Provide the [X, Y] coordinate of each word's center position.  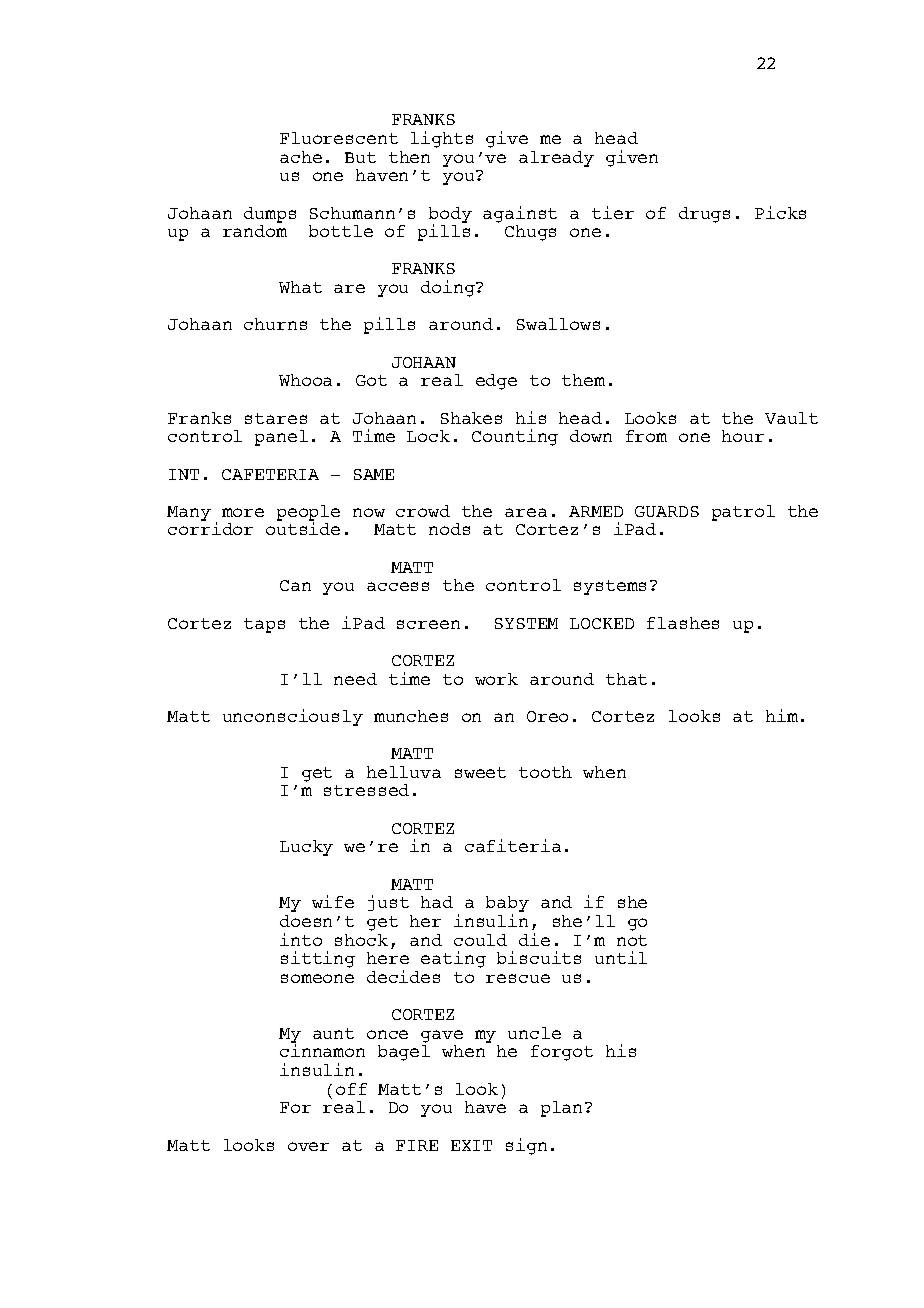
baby [507, 905]
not [632, 940]
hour [743, 436]
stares [276, 418]
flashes [683, 623]
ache [301, 157]
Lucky [306, 848]
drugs [704, 215]
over [308, 1146]
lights [442, 139]
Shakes [471, 418]
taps [264, 625]
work [496, 679]
